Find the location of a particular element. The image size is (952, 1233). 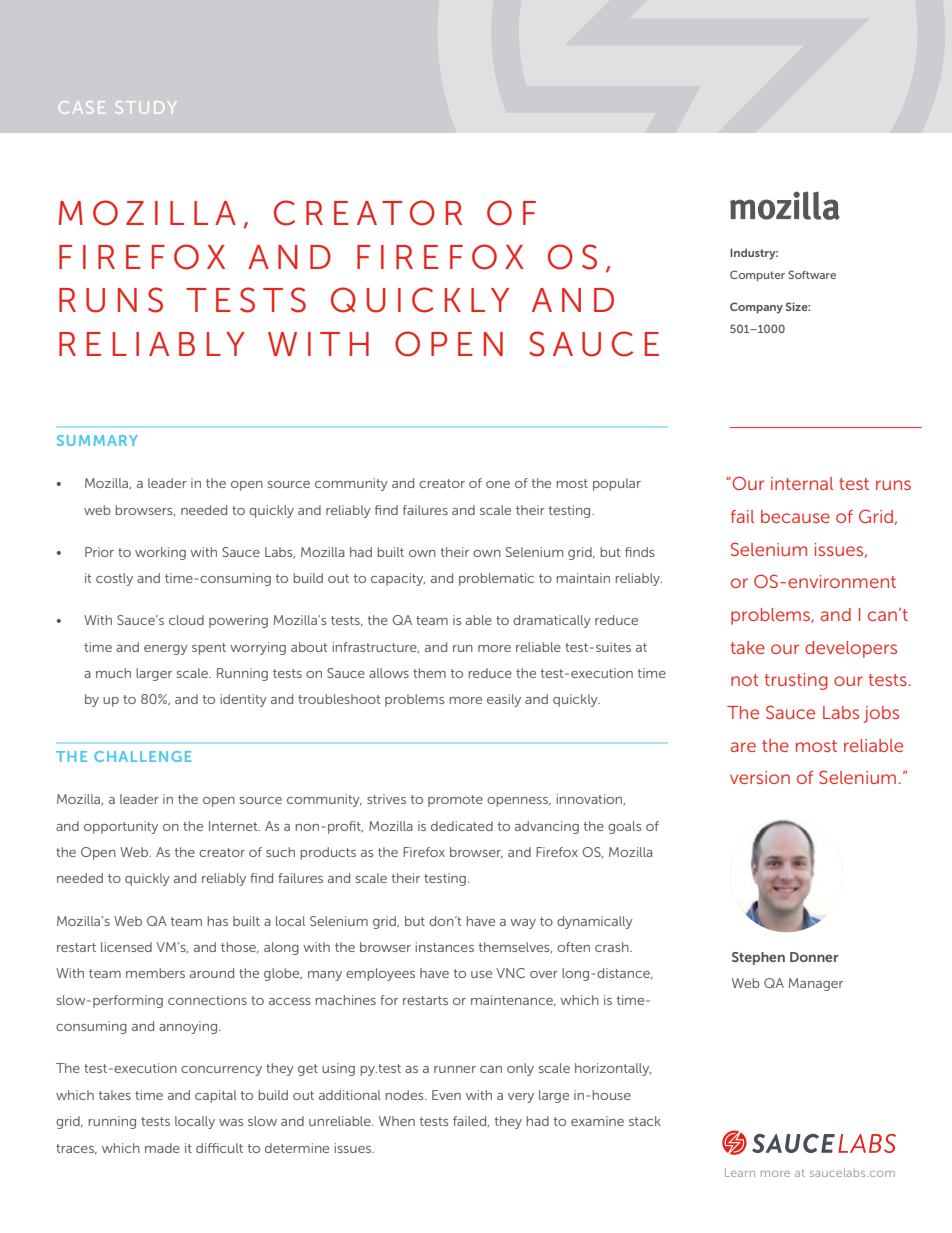

one is located at coordinates (498, 484).
